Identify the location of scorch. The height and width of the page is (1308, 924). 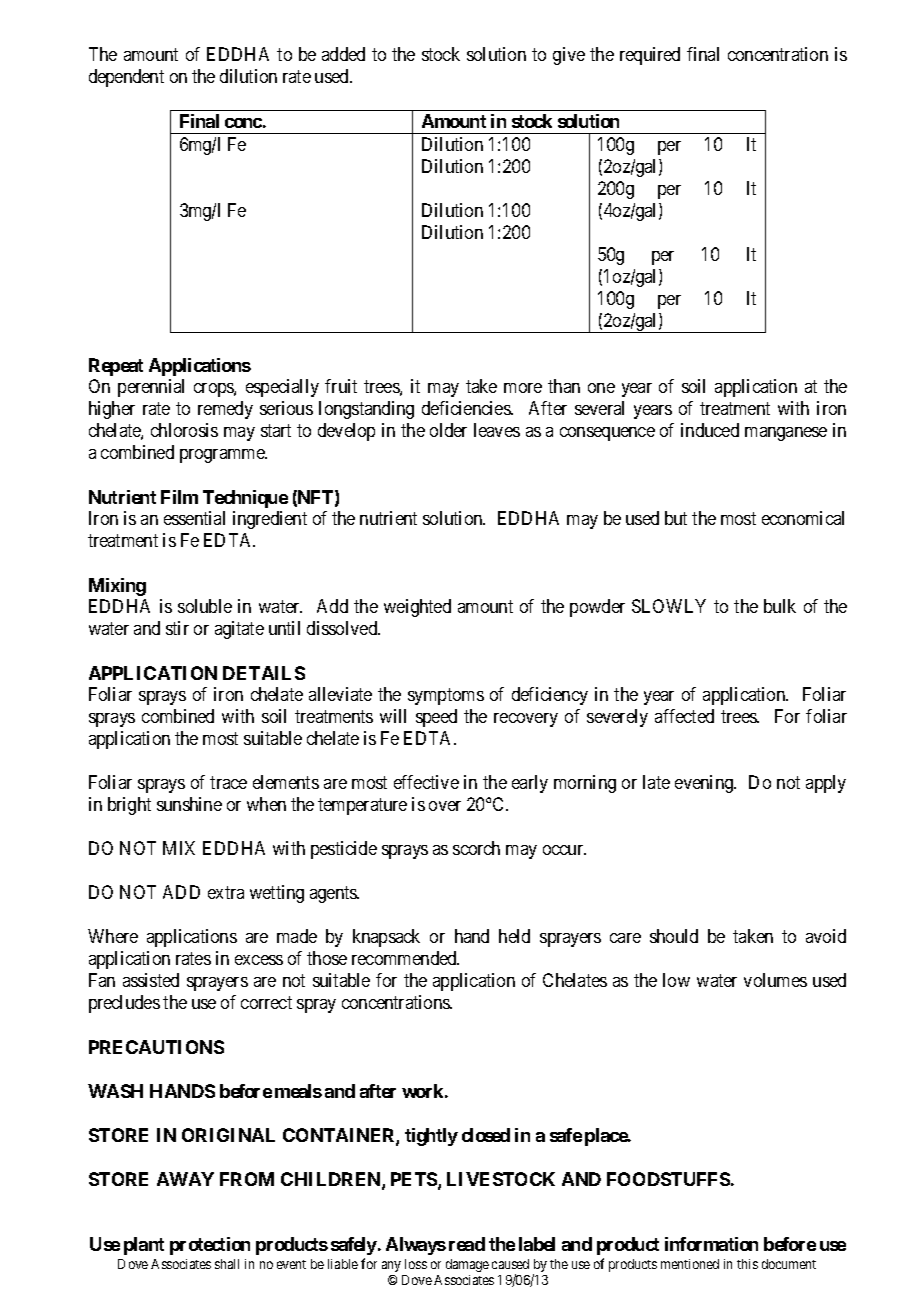
(476, 848).
